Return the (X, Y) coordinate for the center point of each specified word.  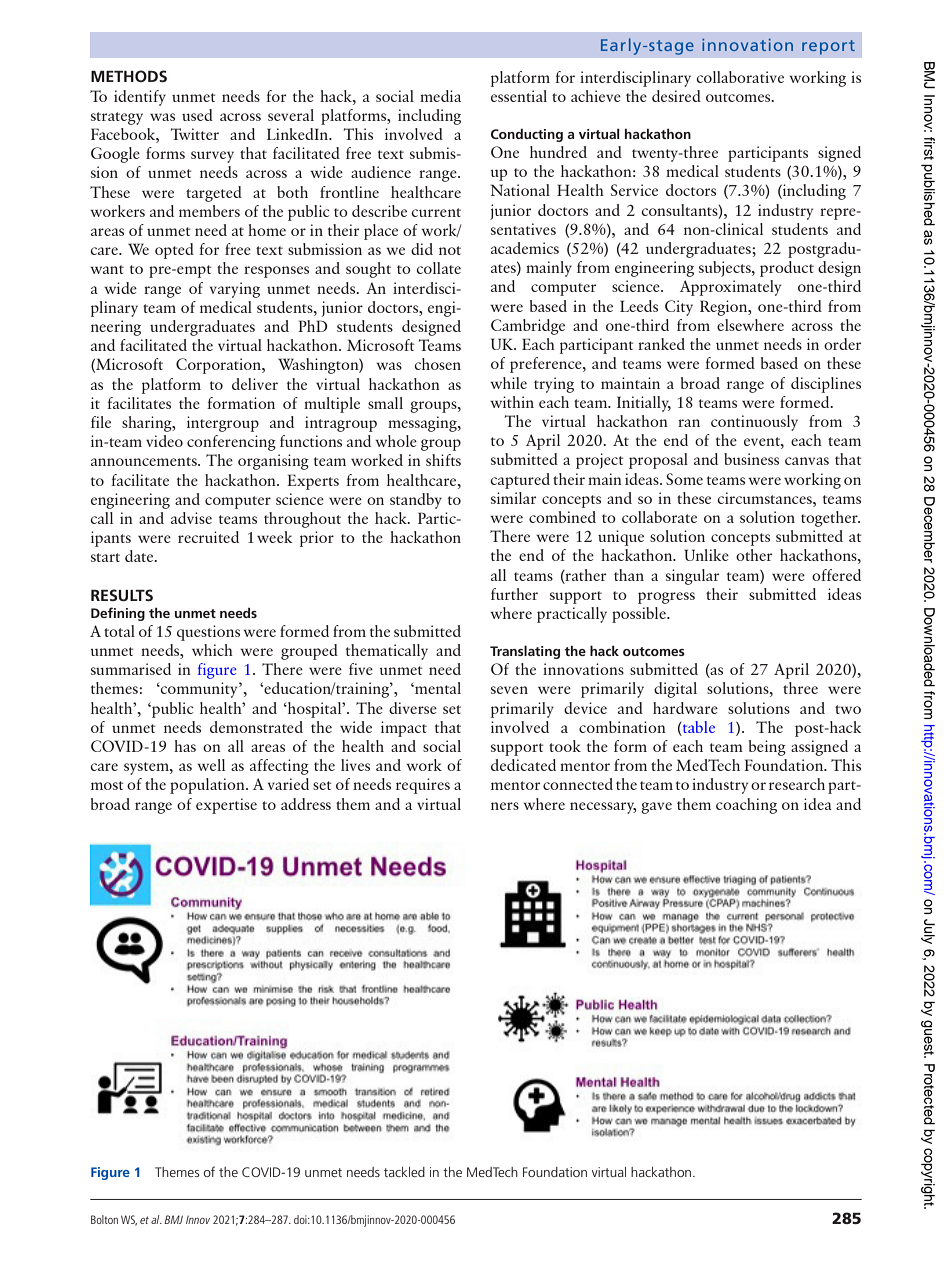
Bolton (104, 1219)
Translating (525, 652)
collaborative (740, 77)
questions (208, 633)
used (197, 115)
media (440, 96)
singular (692, 577)
